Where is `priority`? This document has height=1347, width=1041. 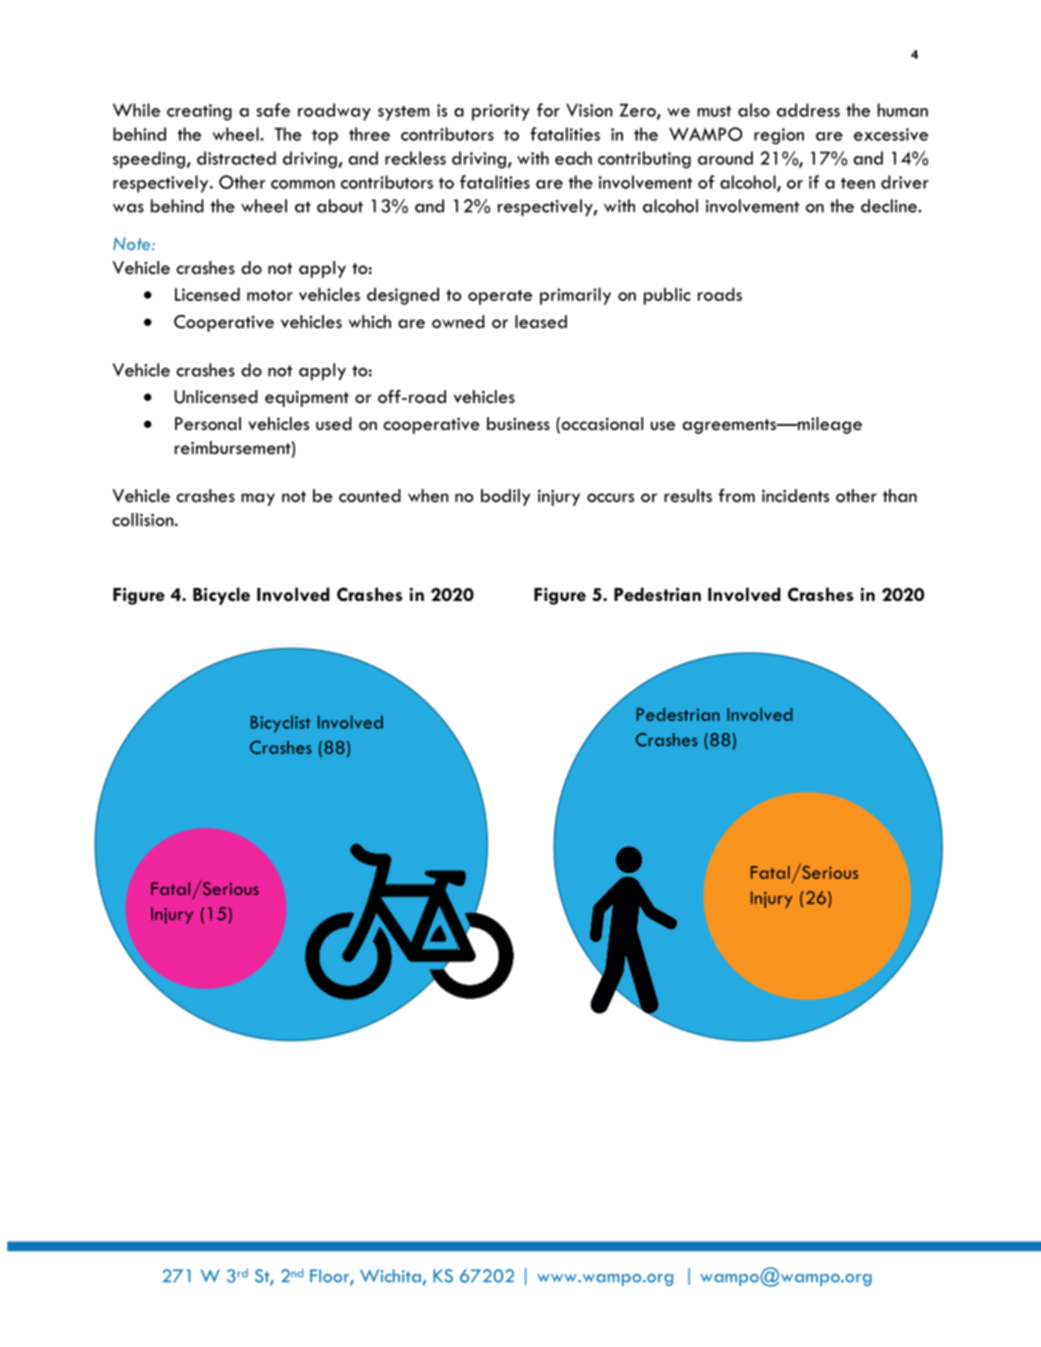
priority is located at coordinates (501, 112).
